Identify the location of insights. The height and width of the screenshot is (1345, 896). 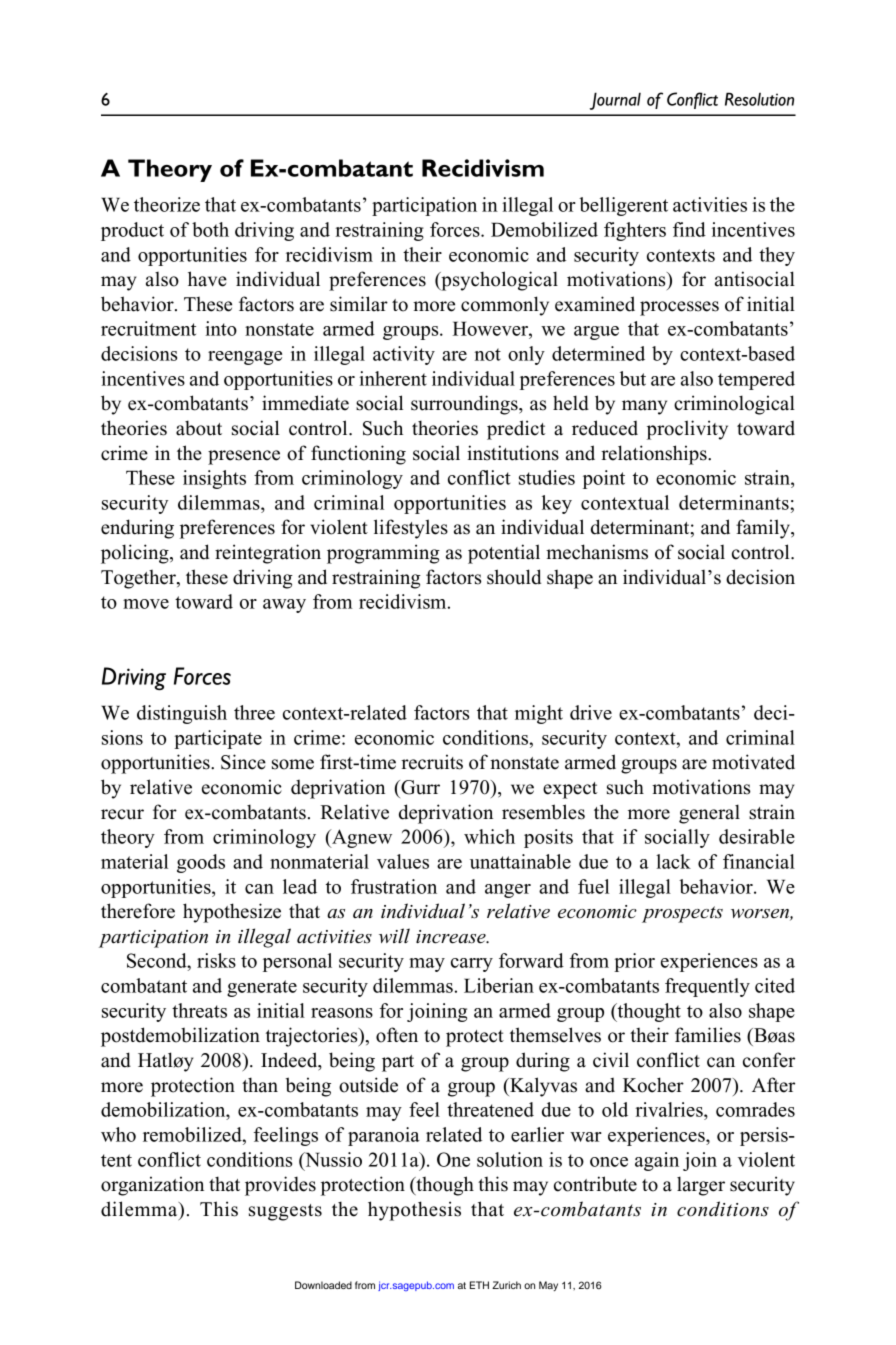
(214, 479).
